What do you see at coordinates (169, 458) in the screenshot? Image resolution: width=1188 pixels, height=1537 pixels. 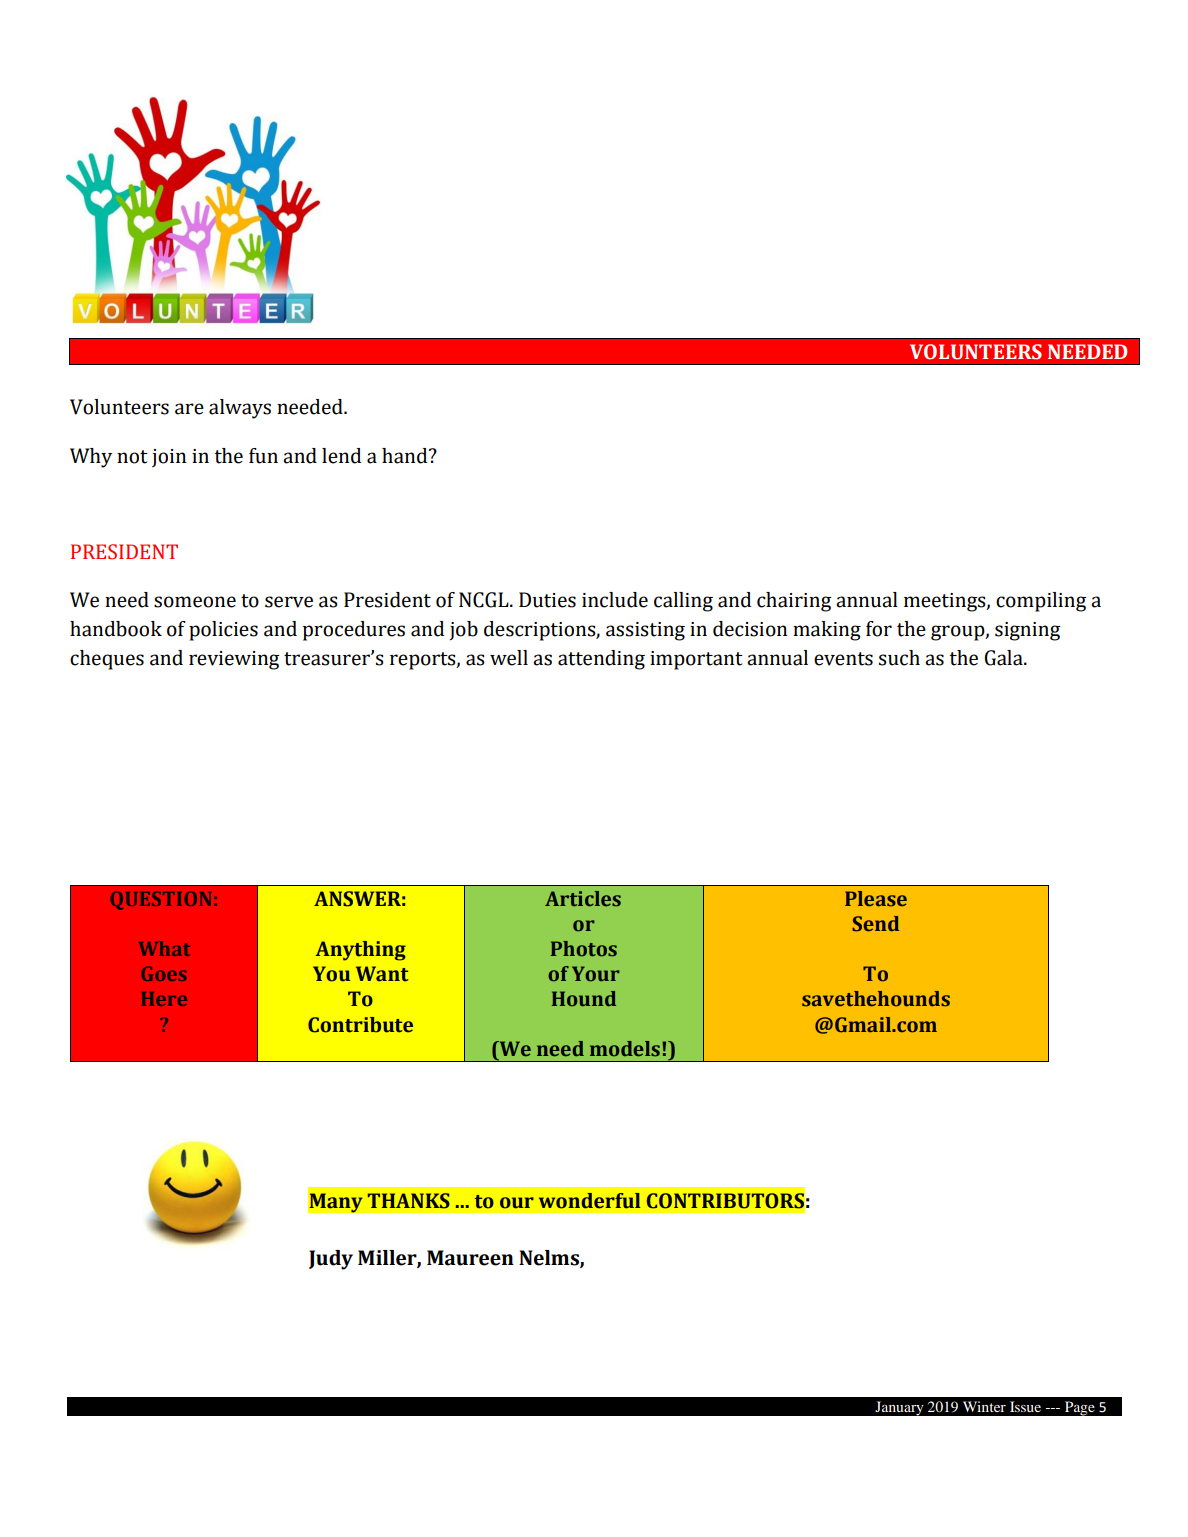 I see `join` at bounding box center [169, 458].
